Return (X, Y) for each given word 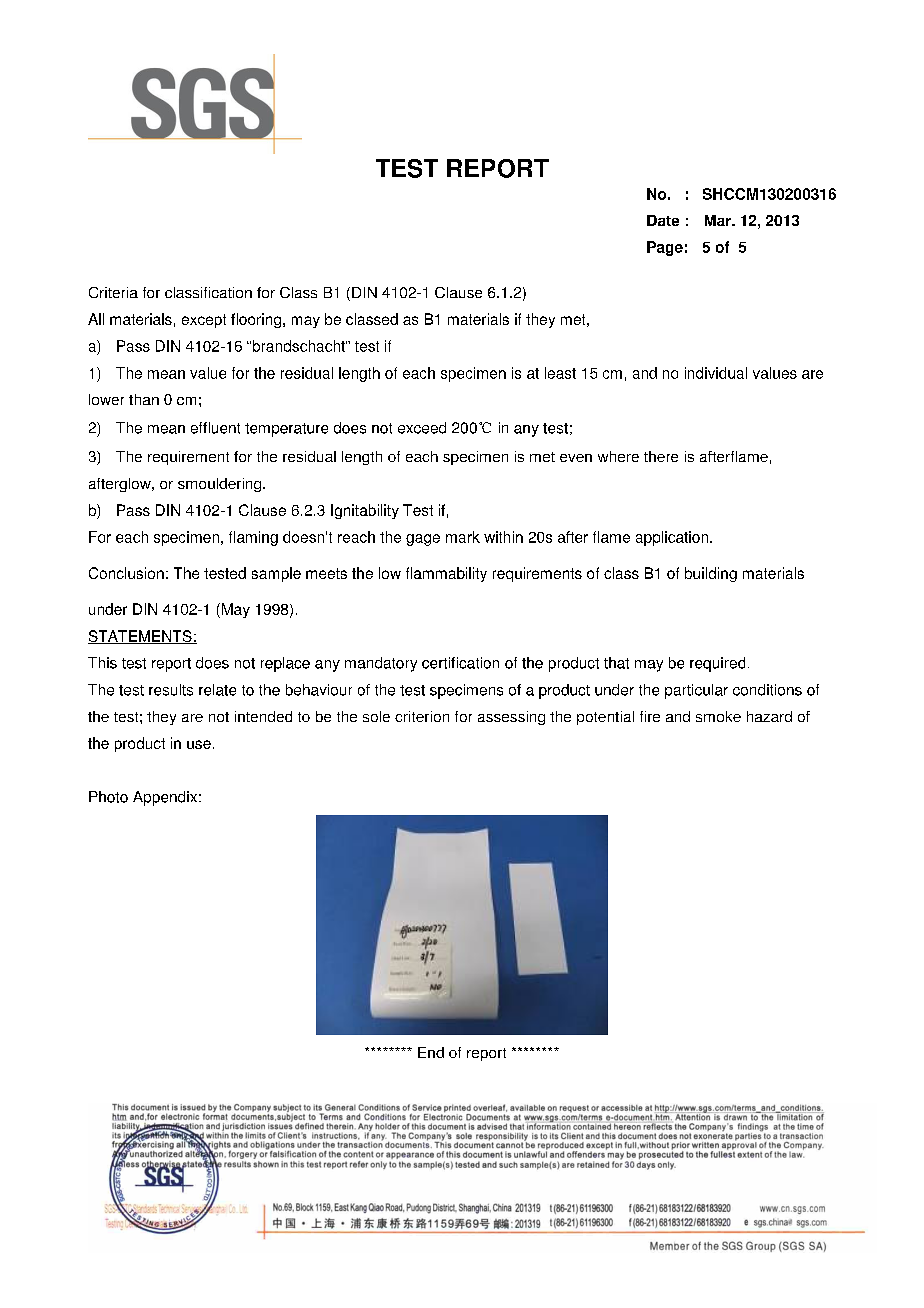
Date (663, 220)
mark (463, 537)
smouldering (221, 485)
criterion (422, 716)
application (672, 538)
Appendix (165, 798)
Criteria (113, 292)
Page (665, 248)
